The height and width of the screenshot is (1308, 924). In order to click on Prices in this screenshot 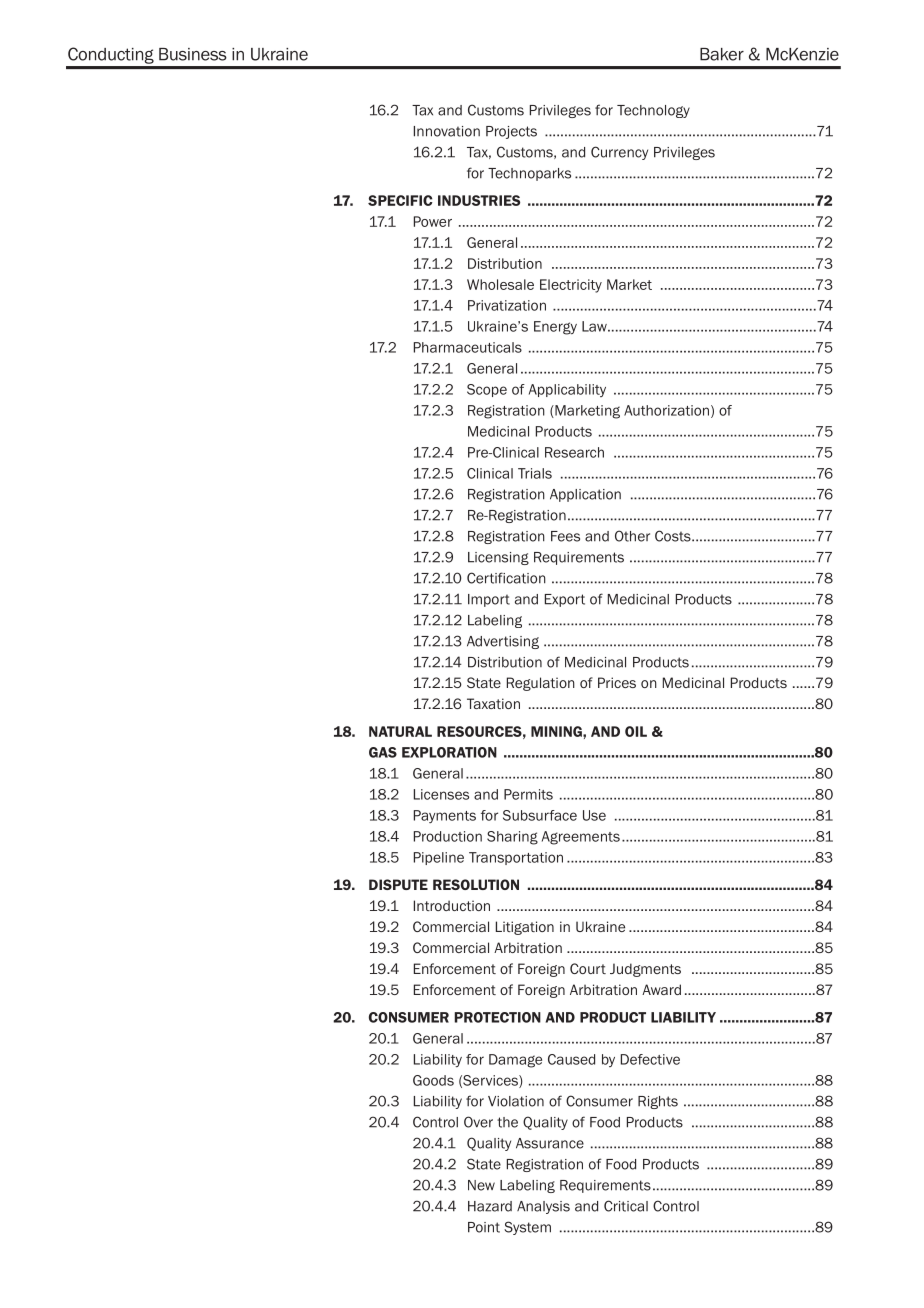, I will do `click(617, 682)`.
